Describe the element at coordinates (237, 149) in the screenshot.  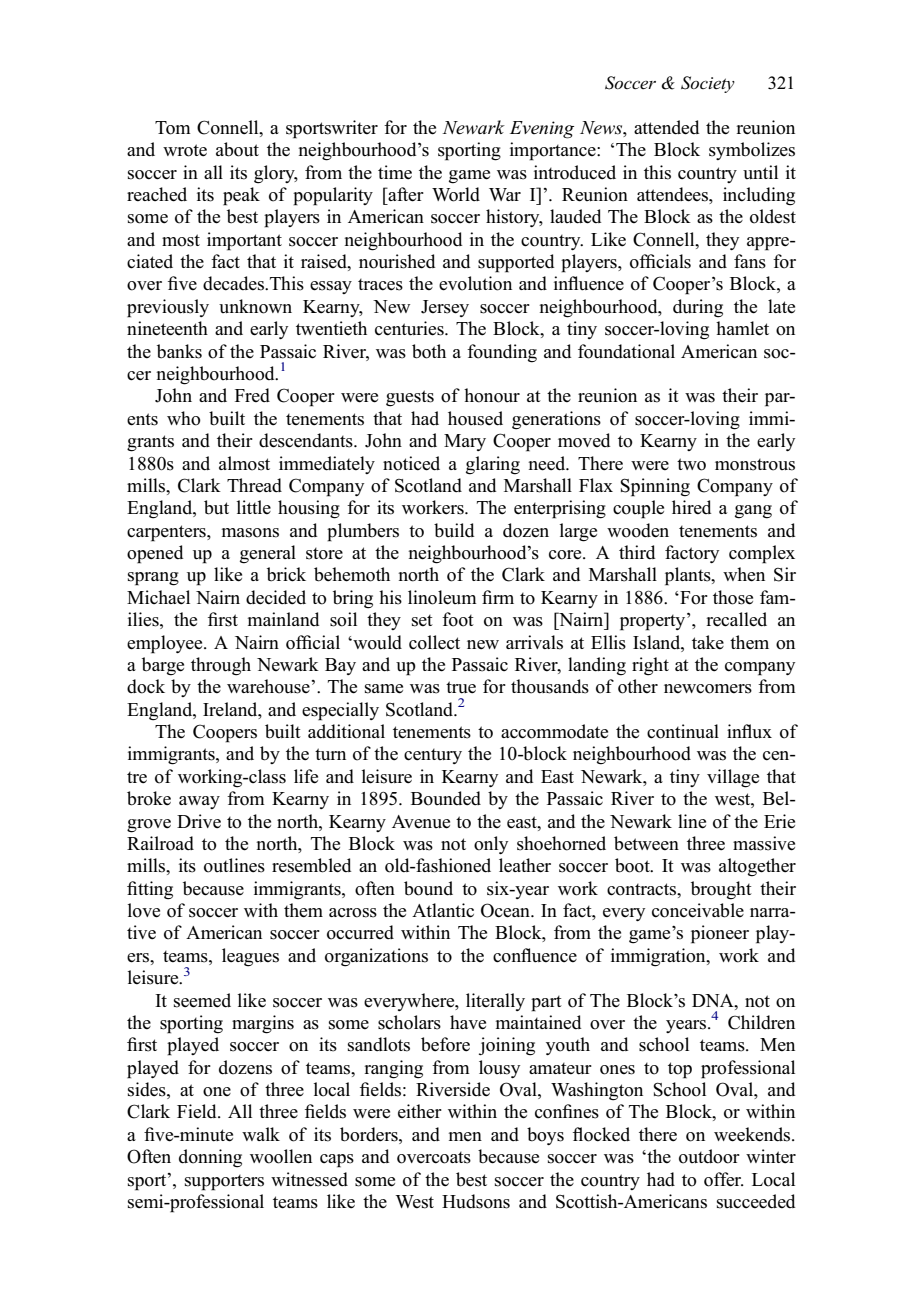
I see `about` at that location.
